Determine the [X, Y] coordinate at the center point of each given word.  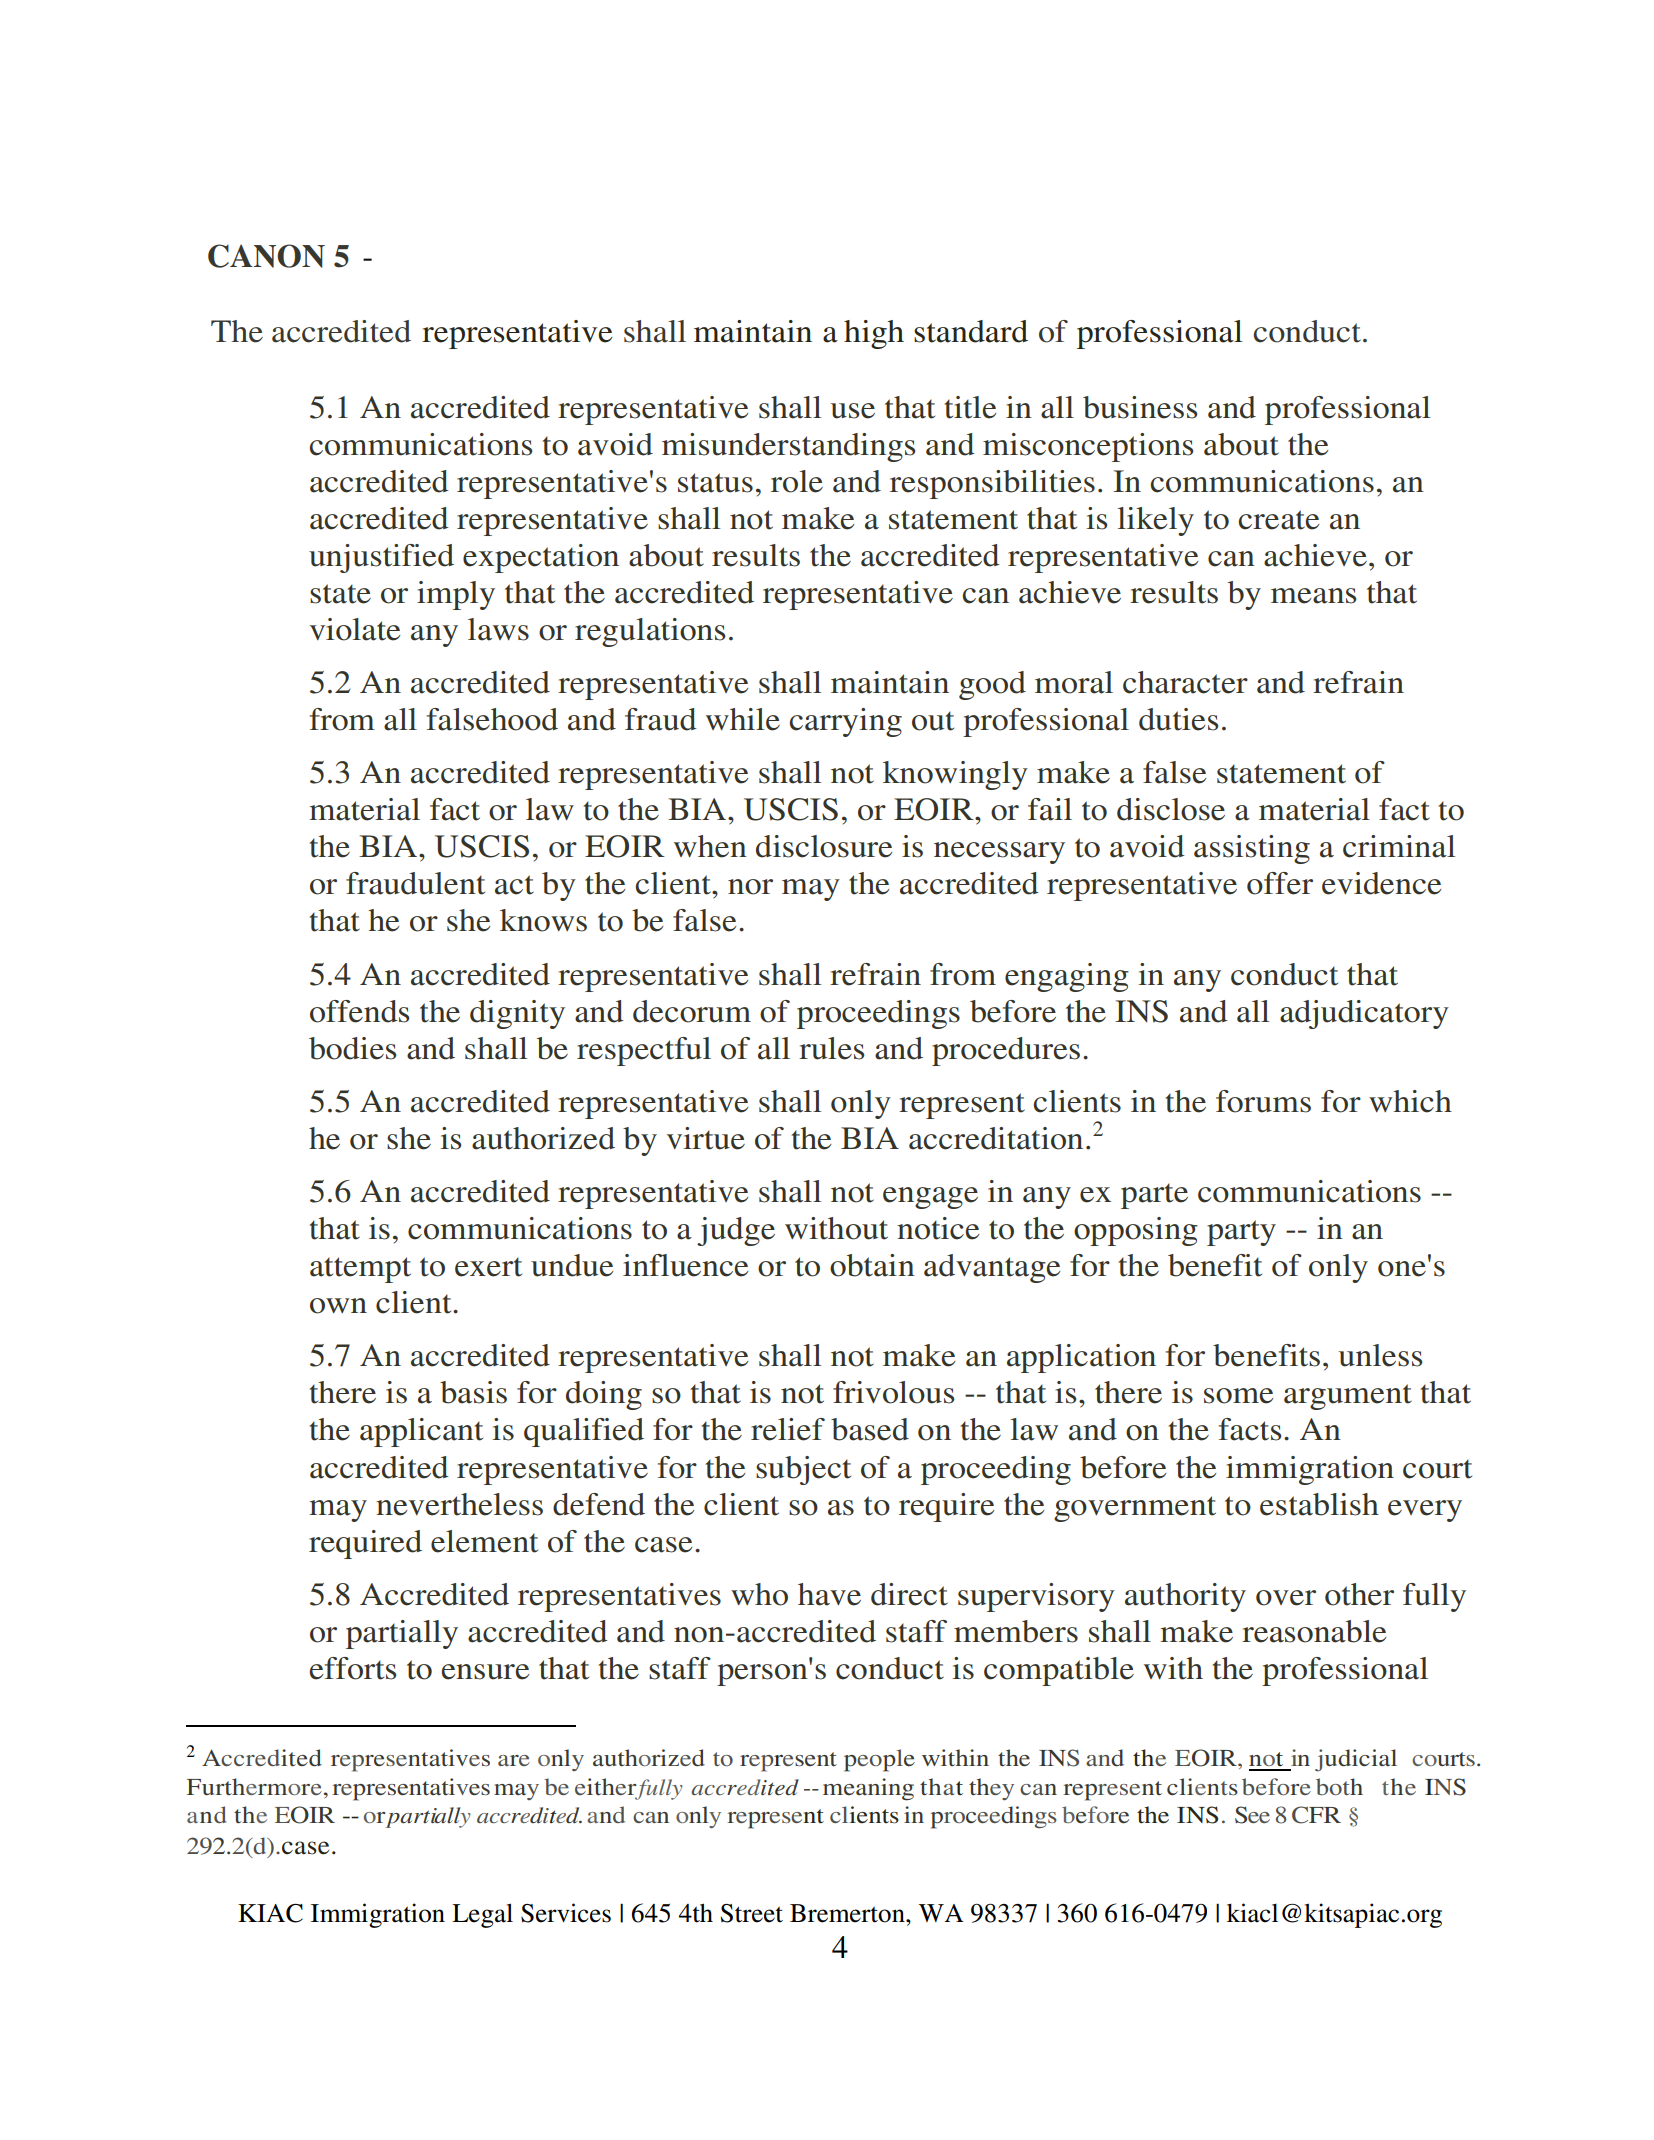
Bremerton [848, 1913]
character [1185, 682]
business [1140, 407]
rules [831, 1048]
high [874, 334]
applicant [421, 1432]
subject [803, 1470]
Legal [482, 1915]
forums [1263, 1101]
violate [355, 629]
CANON [266, 256]
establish [1319, 1504]
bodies [352, 1048]
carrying [845, 722]
